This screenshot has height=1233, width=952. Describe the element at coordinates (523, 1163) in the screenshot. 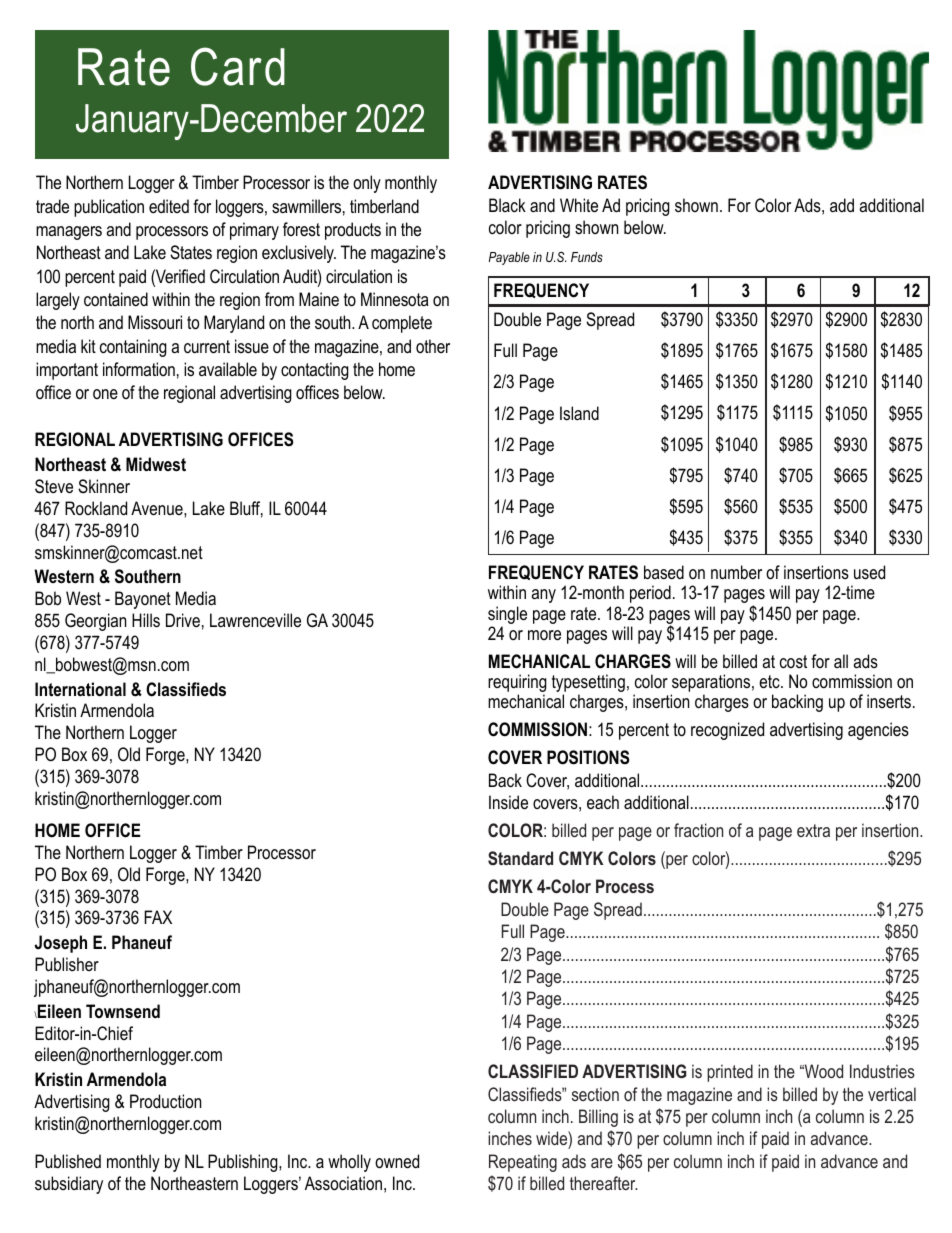

I see `Repeating` at that location.
